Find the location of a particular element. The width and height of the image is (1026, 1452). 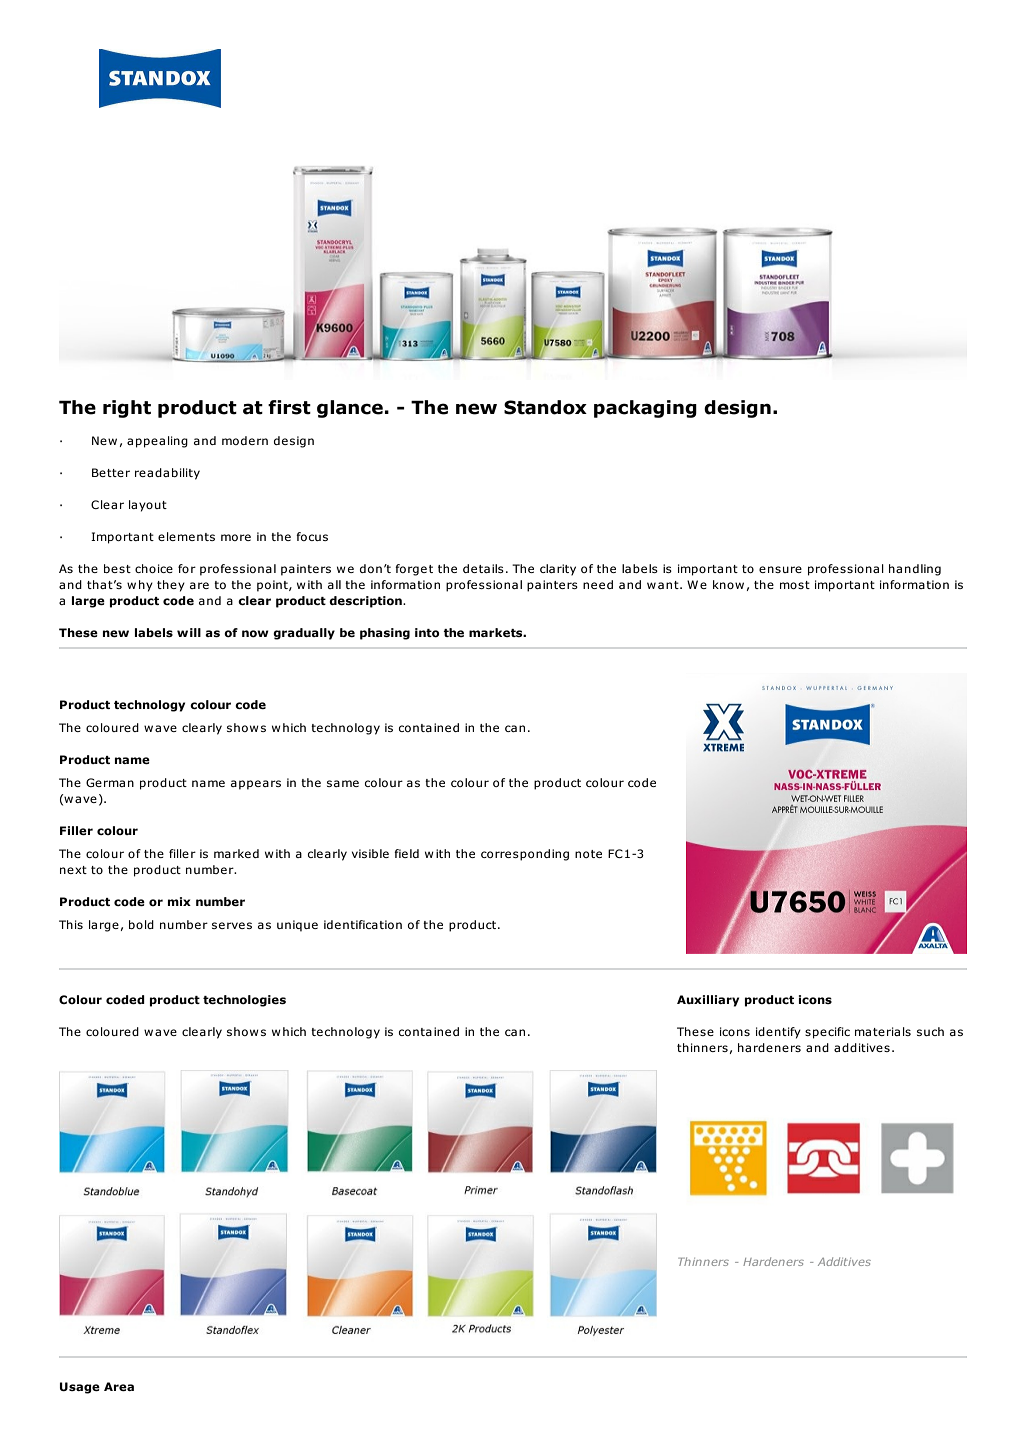

Area is located at coordinates (119, 1386).
